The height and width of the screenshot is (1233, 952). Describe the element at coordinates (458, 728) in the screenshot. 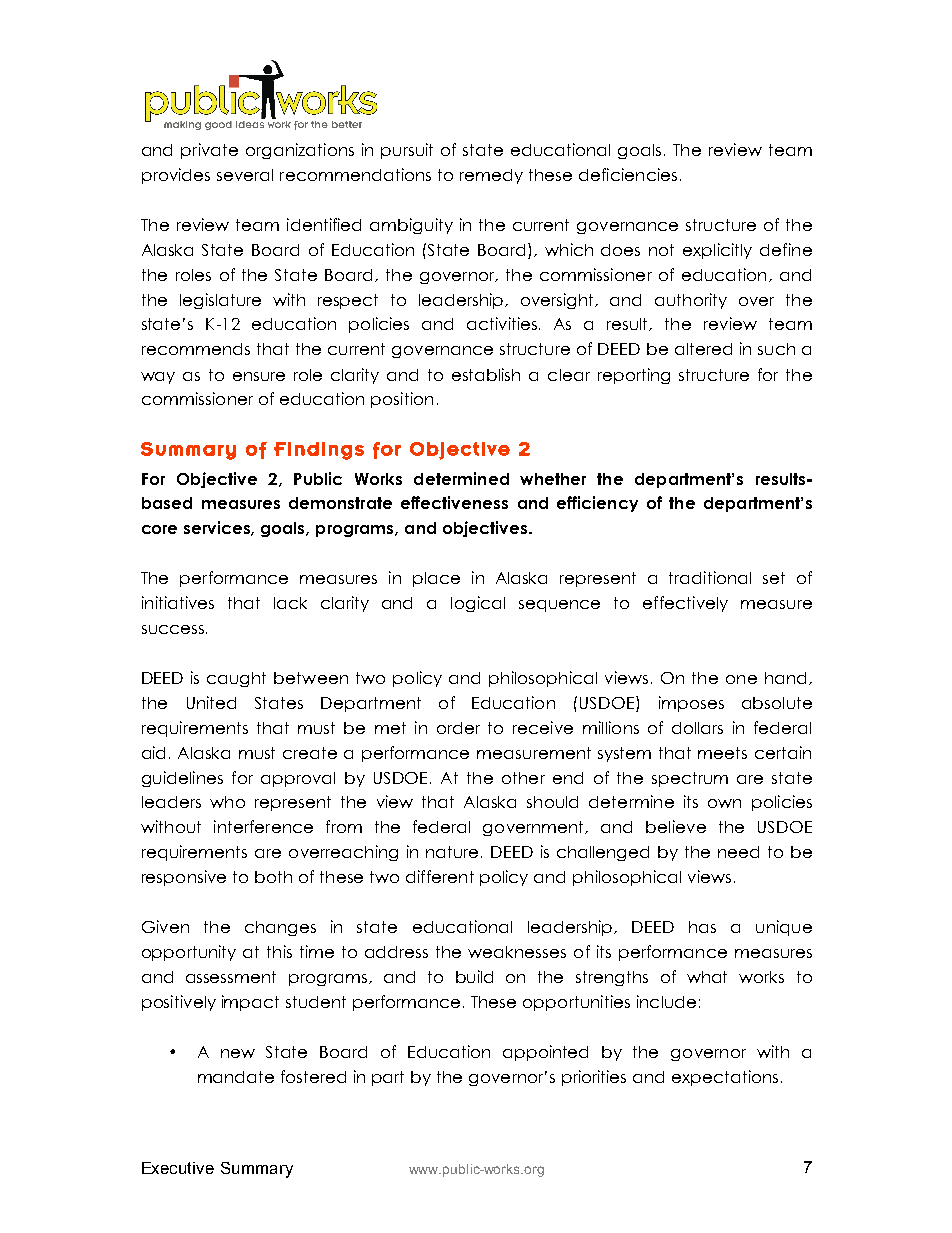

I see `order` at that location.
